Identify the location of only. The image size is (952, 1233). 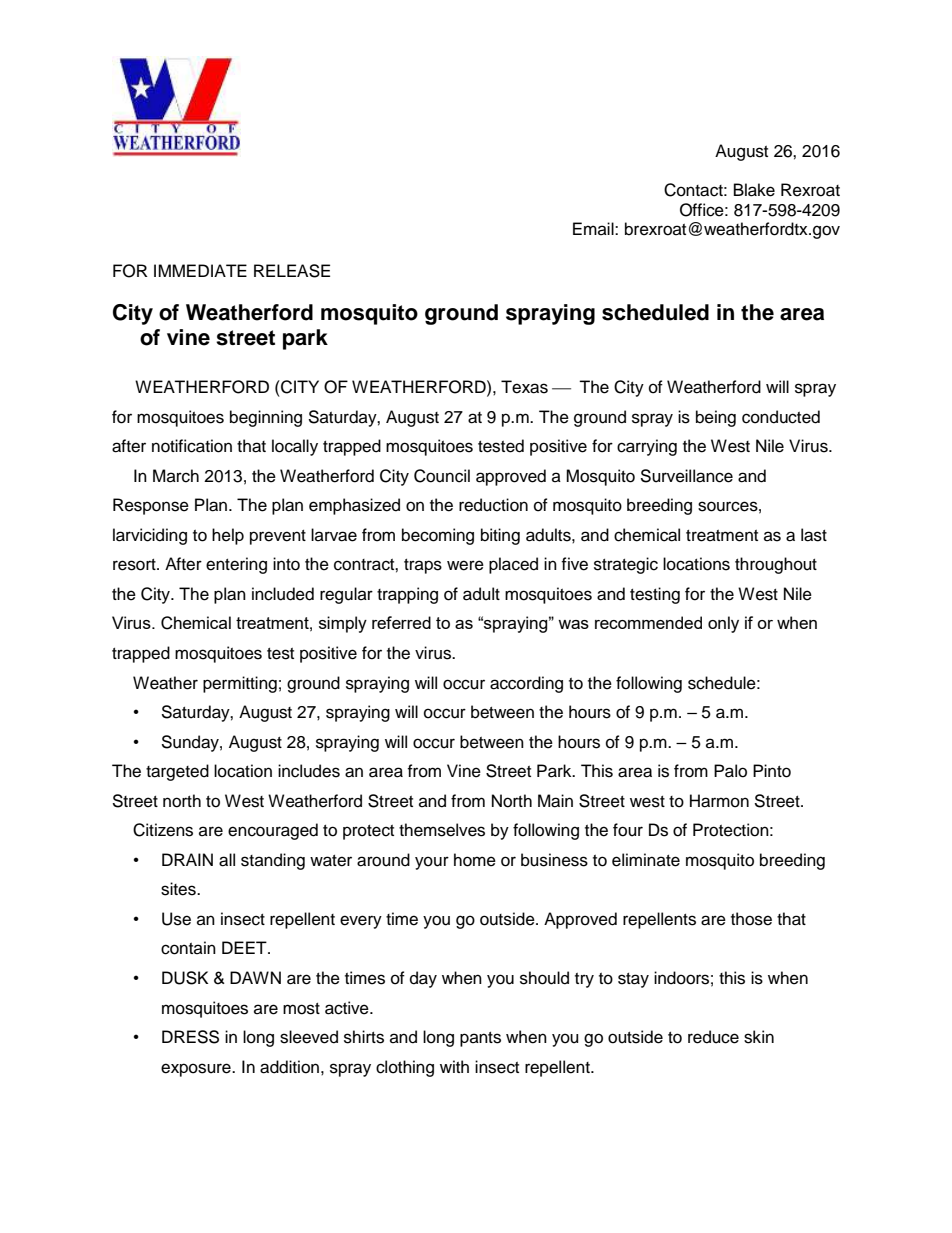
(723, 624).
